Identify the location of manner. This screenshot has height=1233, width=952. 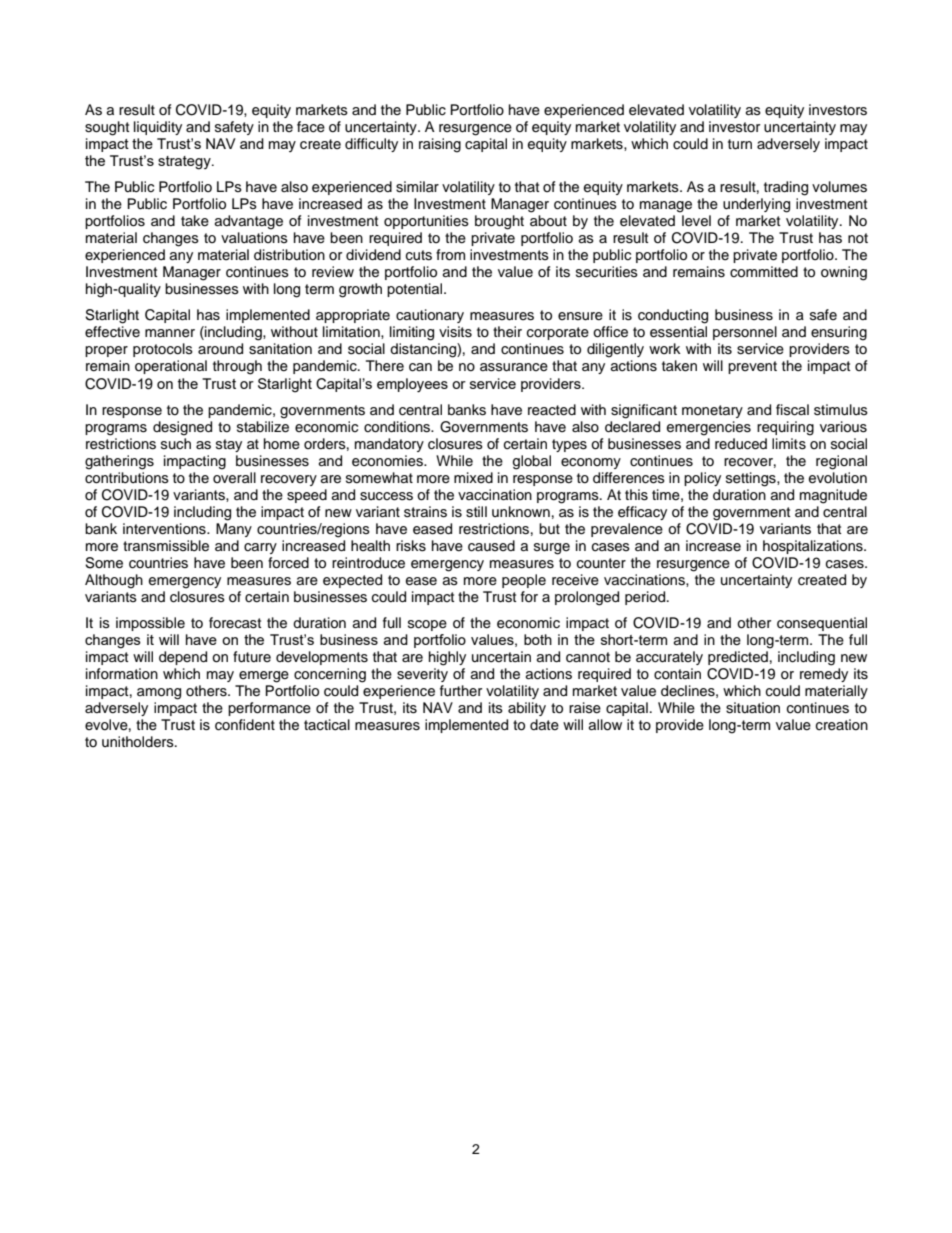
(170, 333).
